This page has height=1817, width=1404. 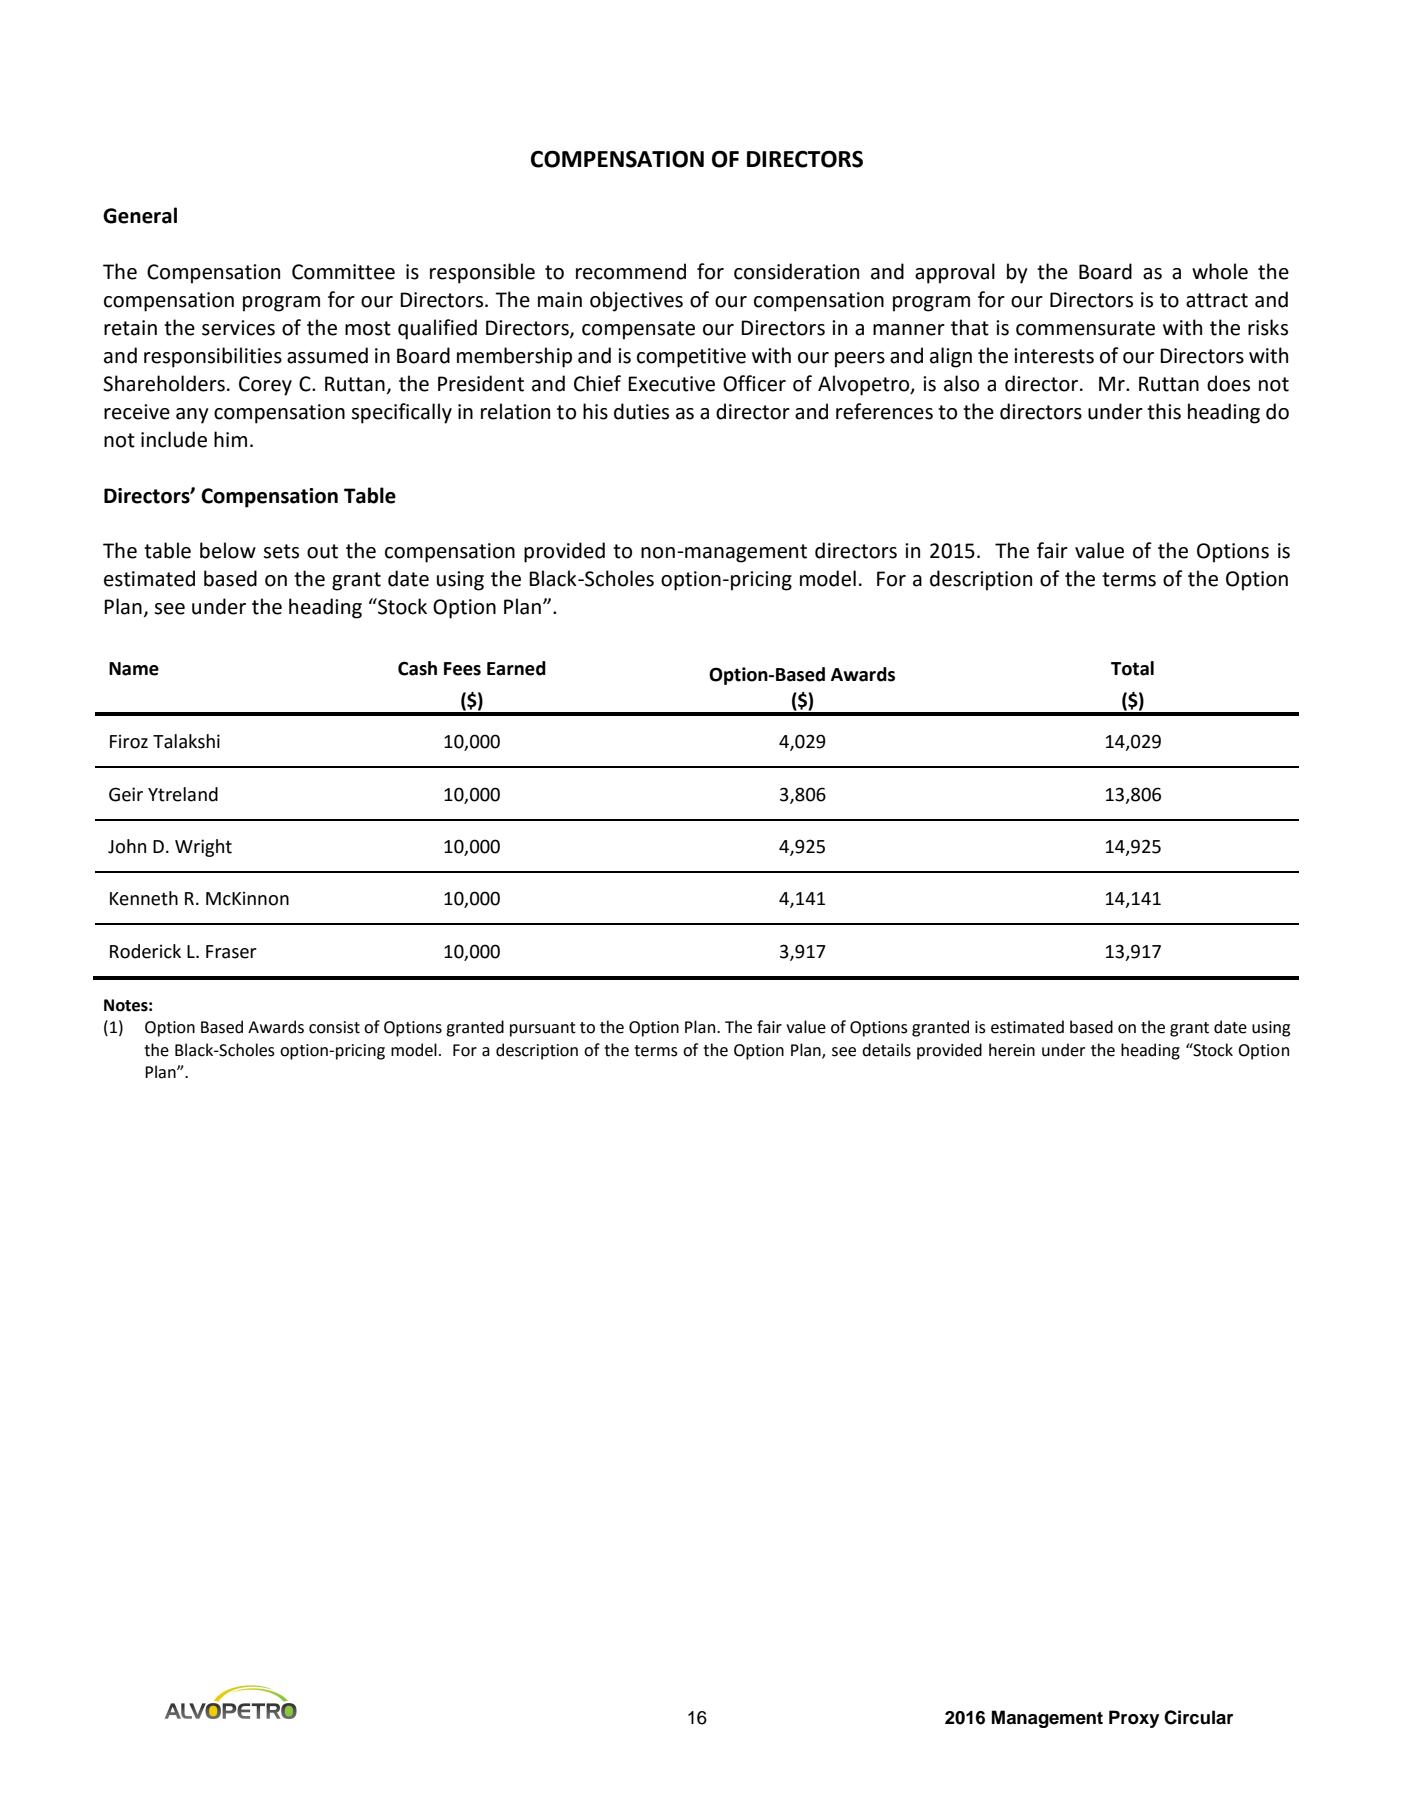 I want to click on Proxy, so click(x=1134, y=1719).
